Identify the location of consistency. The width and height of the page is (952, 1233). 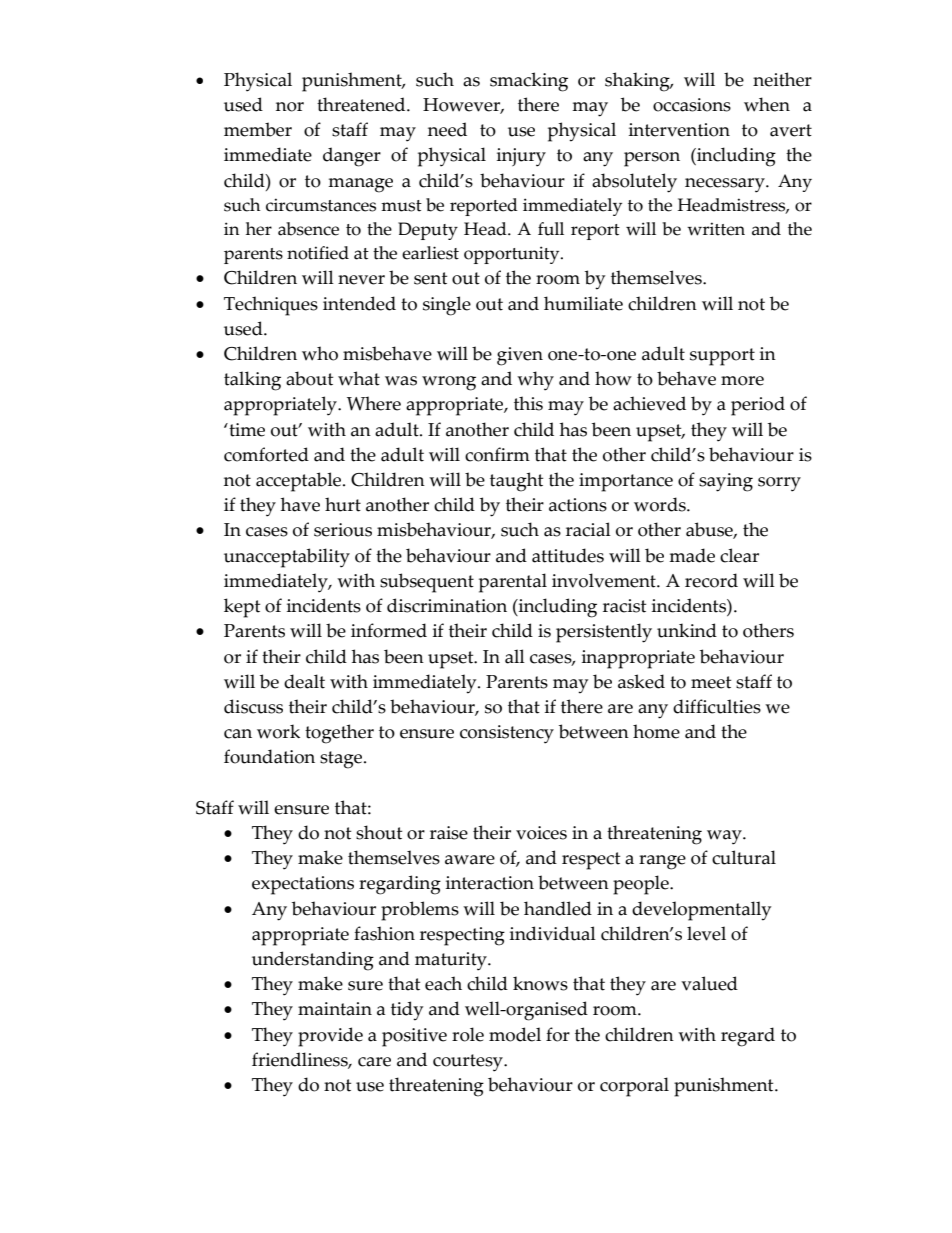
(507, 734).
